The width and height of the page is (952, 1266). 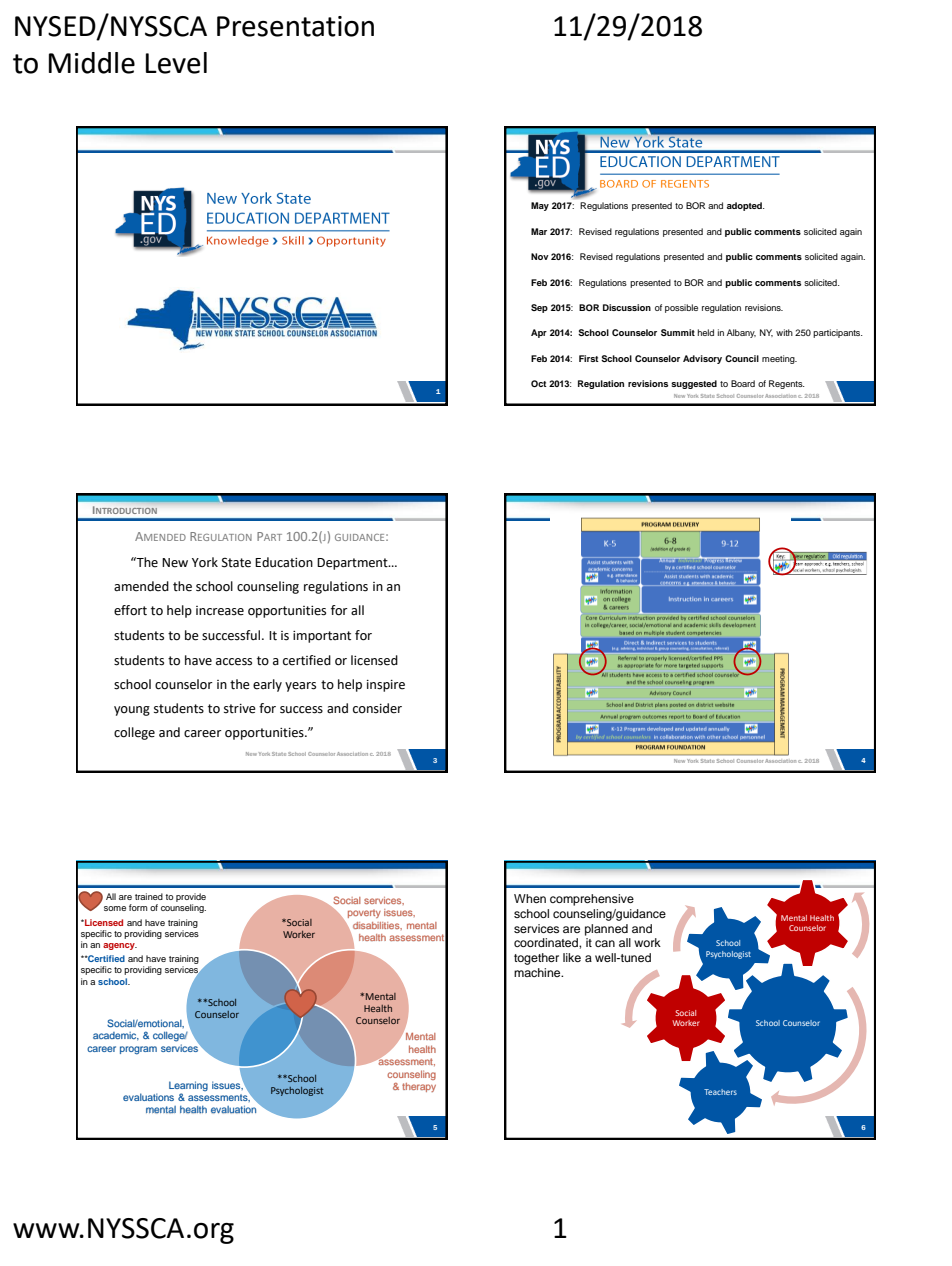 I want to click on comprehensive, so click(x=592, y=900).
